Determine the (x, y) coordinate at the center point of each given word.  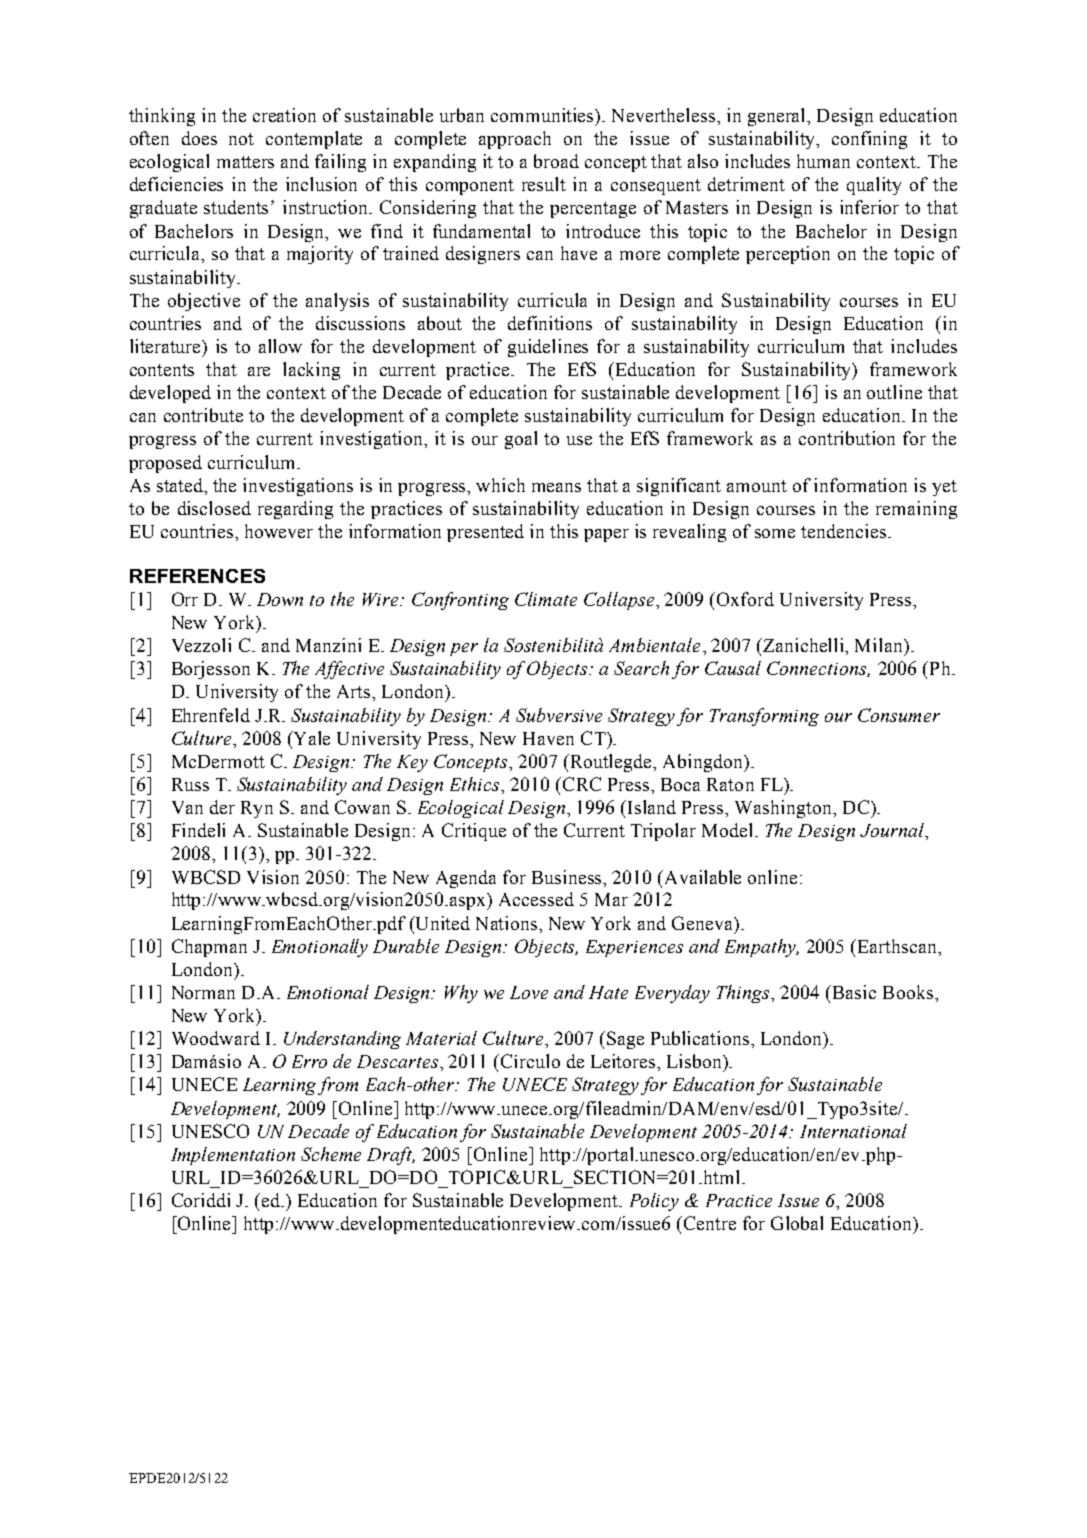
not (241, 139)
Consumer (899, 715)
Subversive (559, 715)
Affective (349, 670)
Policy (654, 1202)
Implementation (233, 1156)
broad (556, 161)
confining (869, 140)
